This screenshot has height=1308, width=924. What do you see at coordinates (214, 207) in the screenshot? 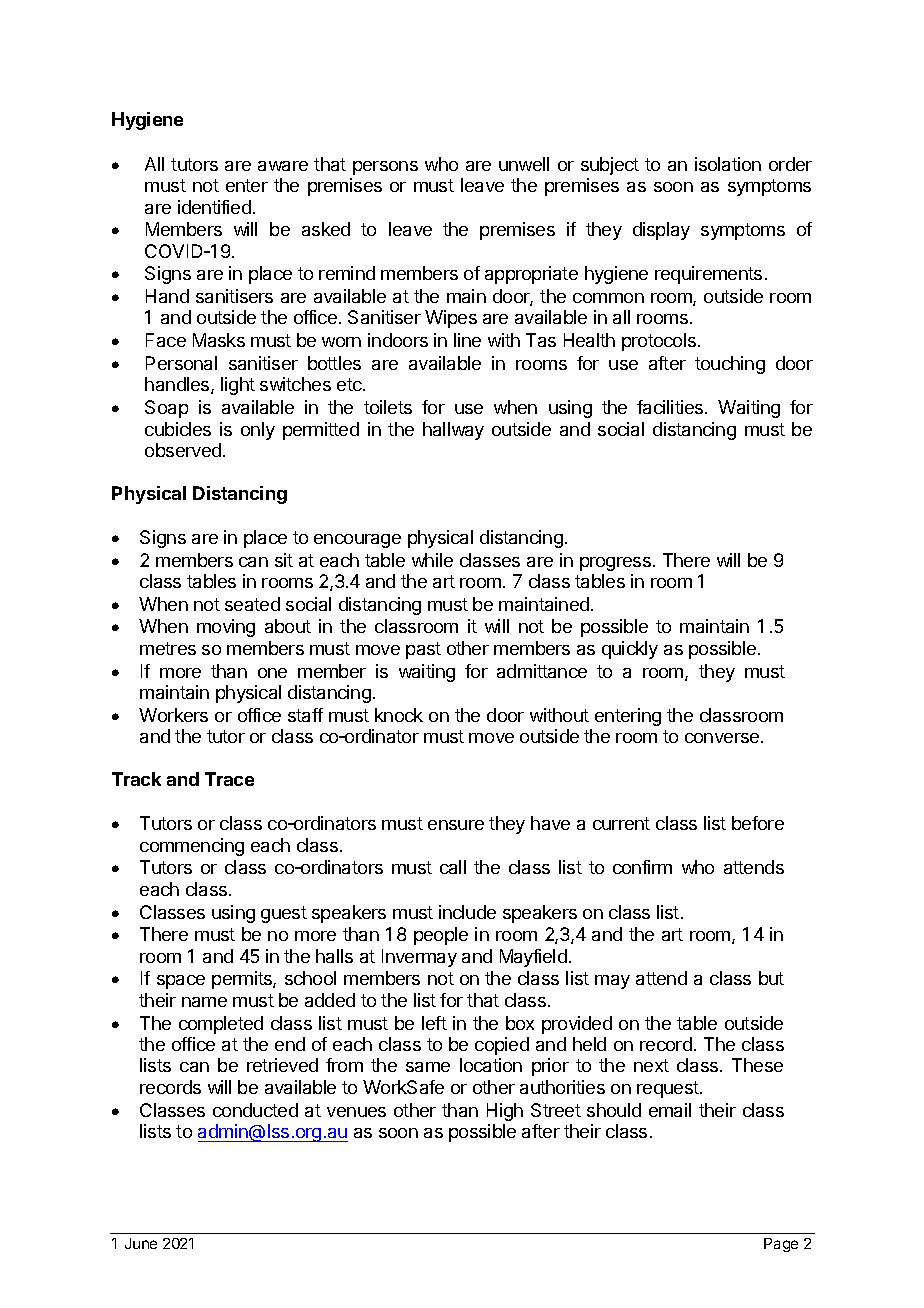
I see `identified` at bounding box center [214, 207].
